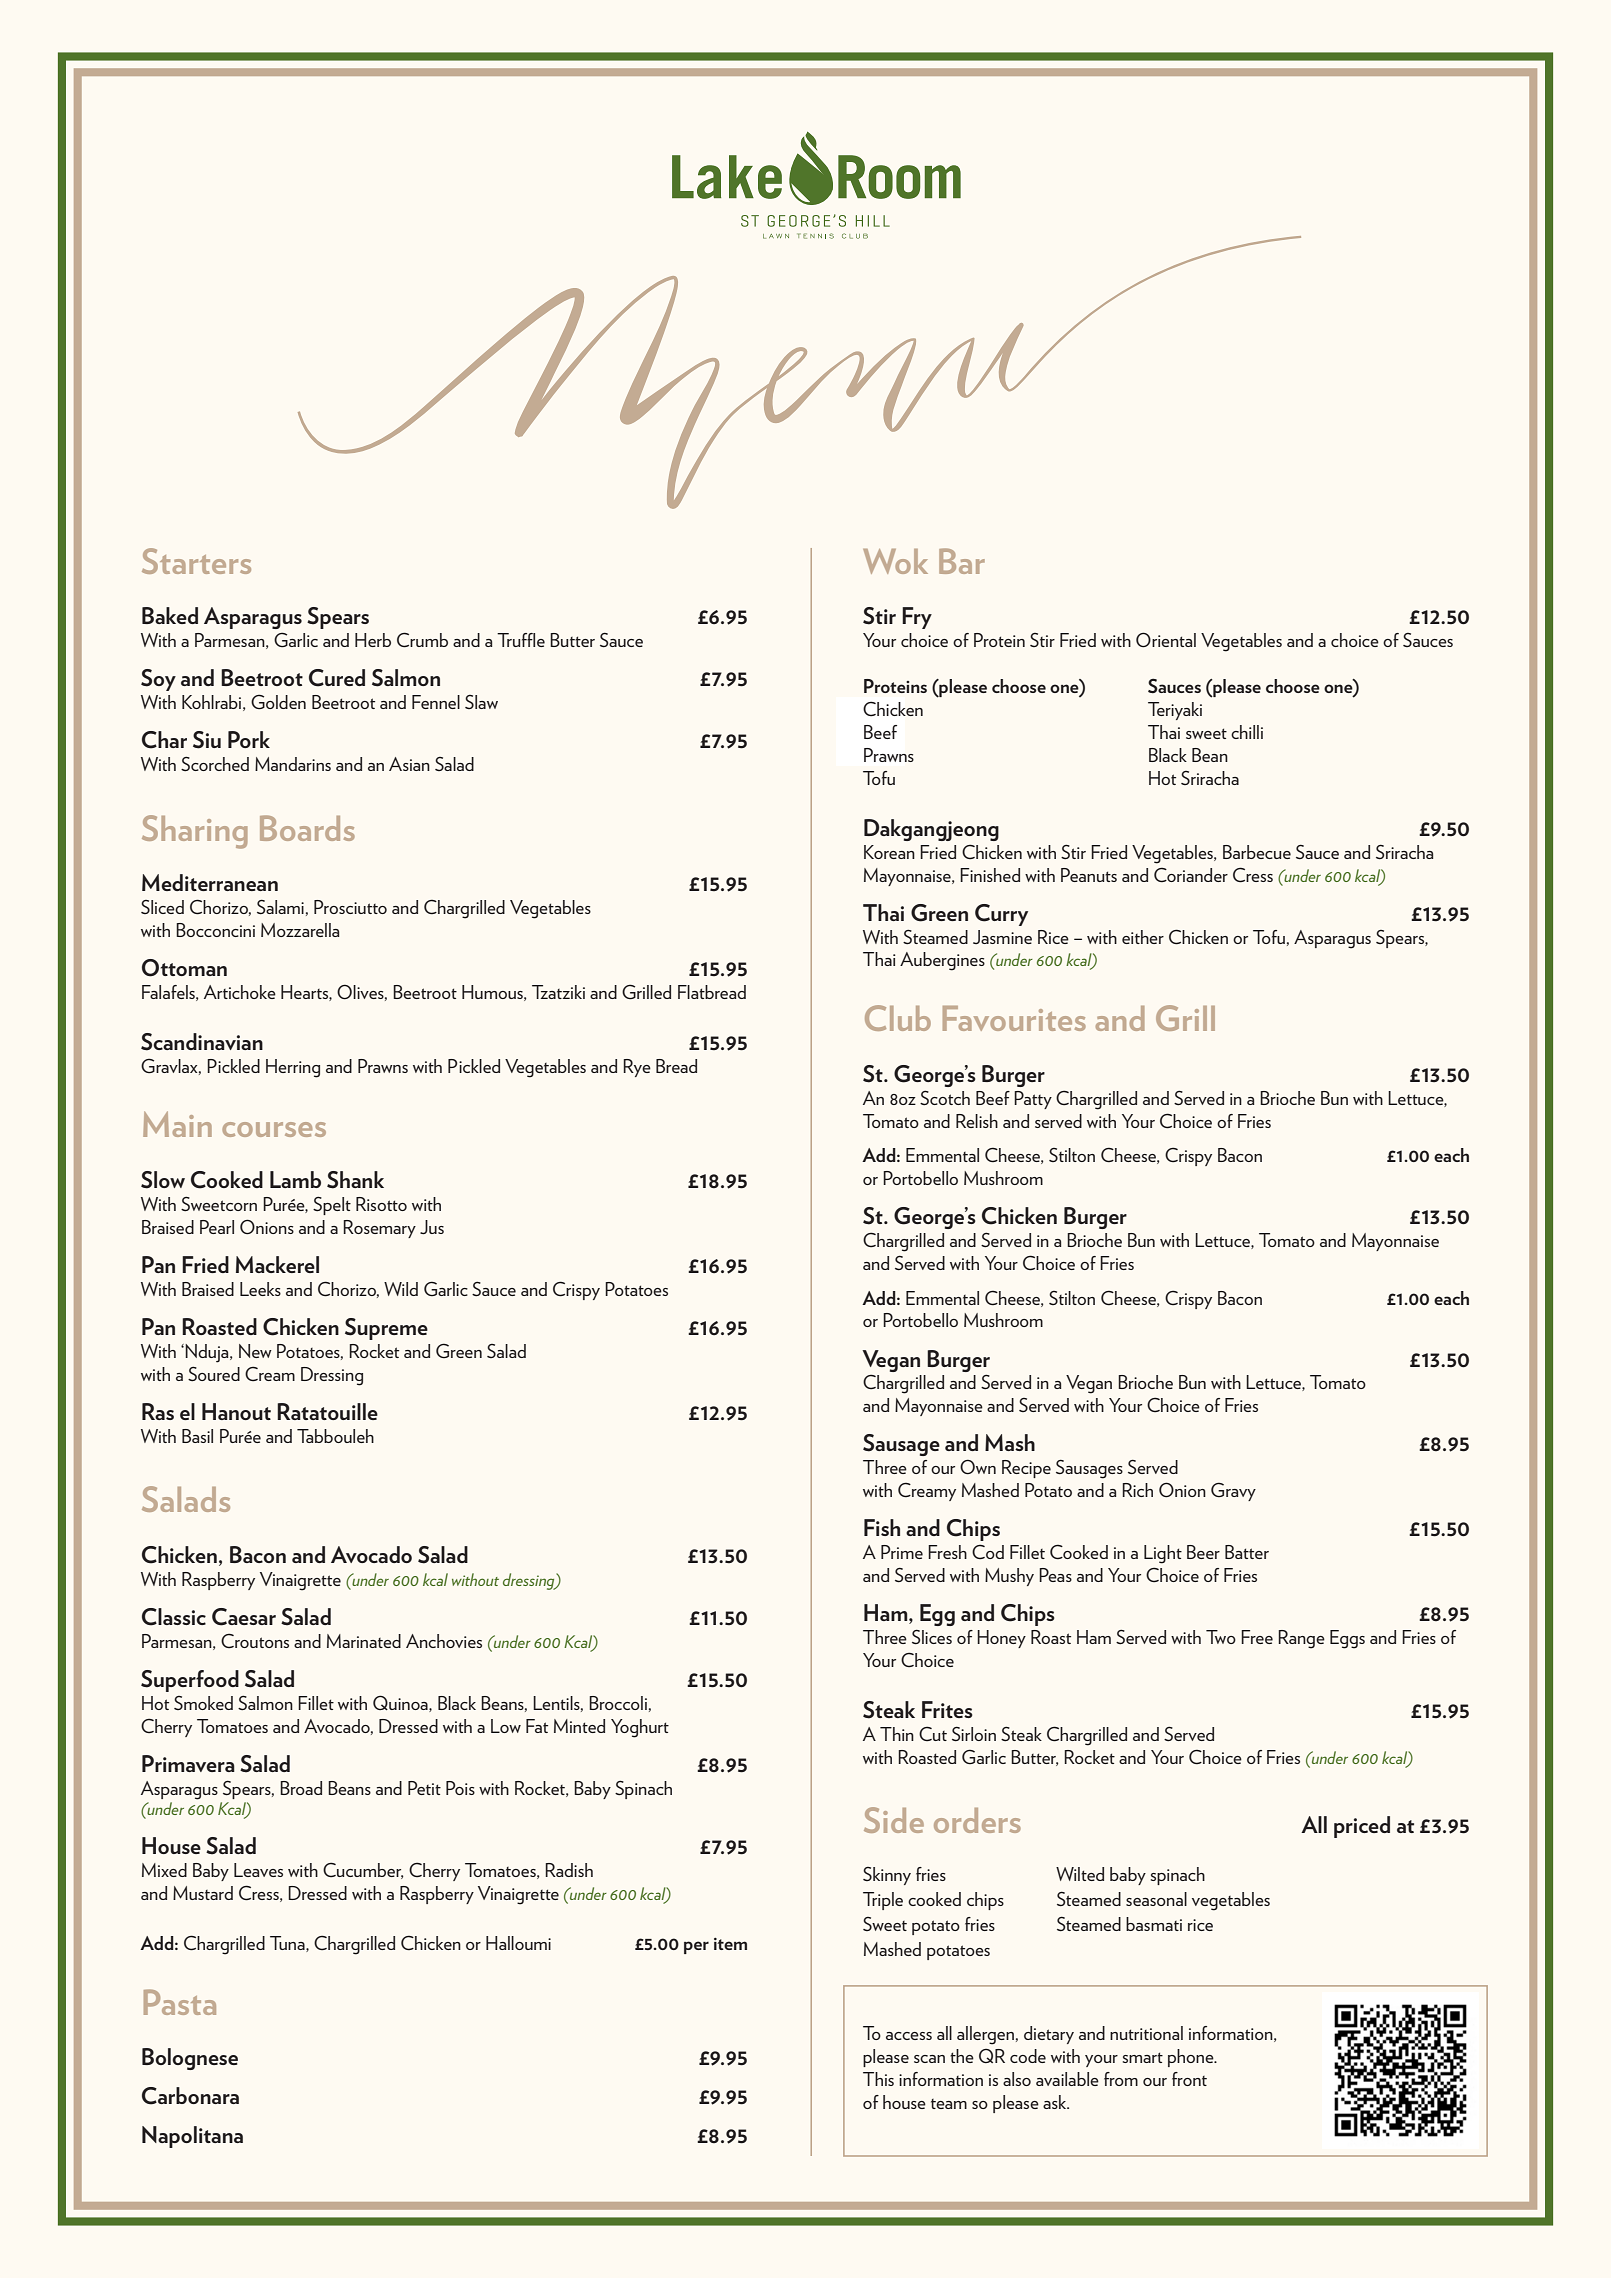 This screenshot has width=1611, height=2278. What do you see at coordinates (878, 2079) in the screenshot?
I see `This` at bounding box center [878, 2079].
